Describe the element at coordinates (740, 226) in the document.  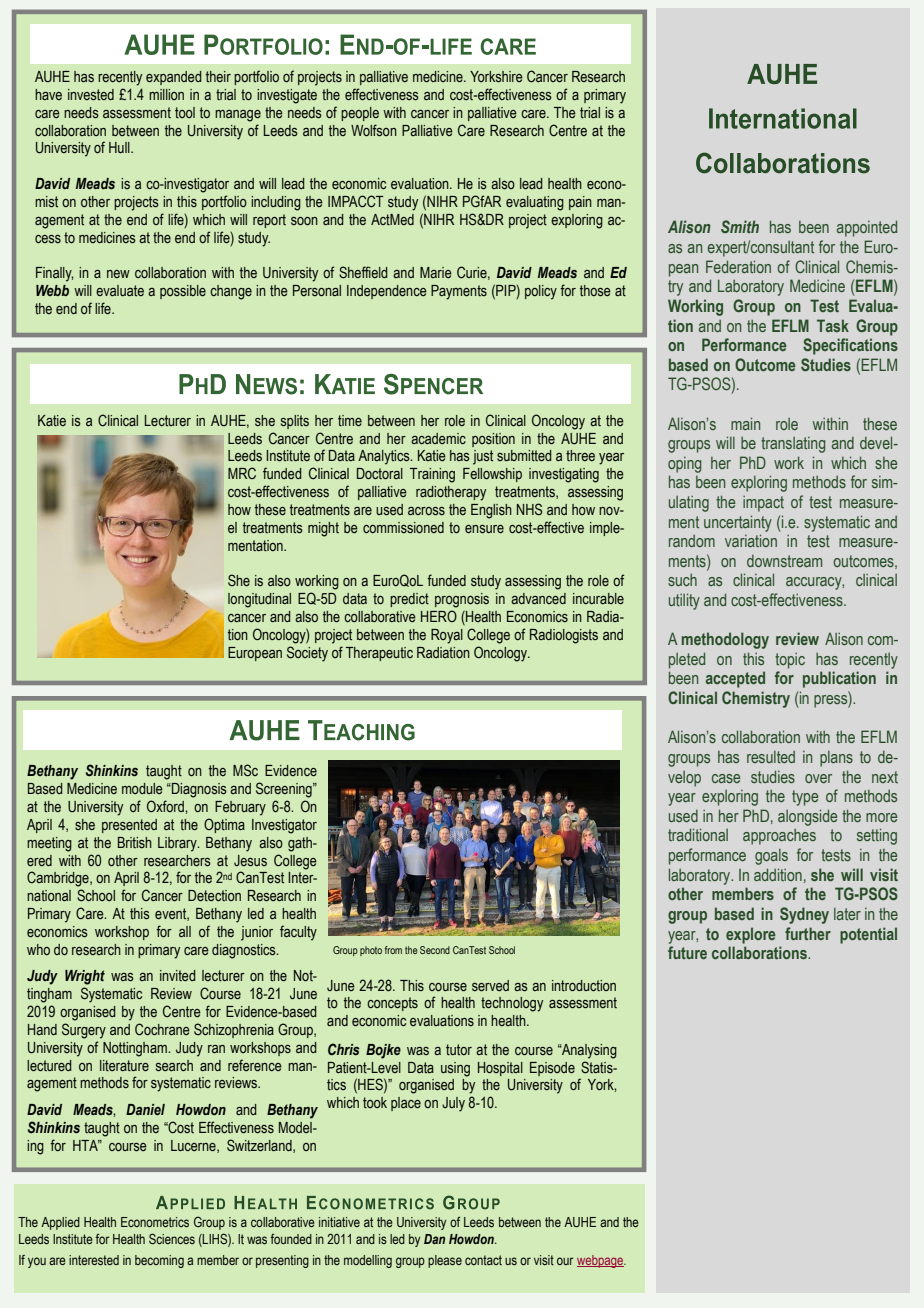
I see `Smith` at that location.
